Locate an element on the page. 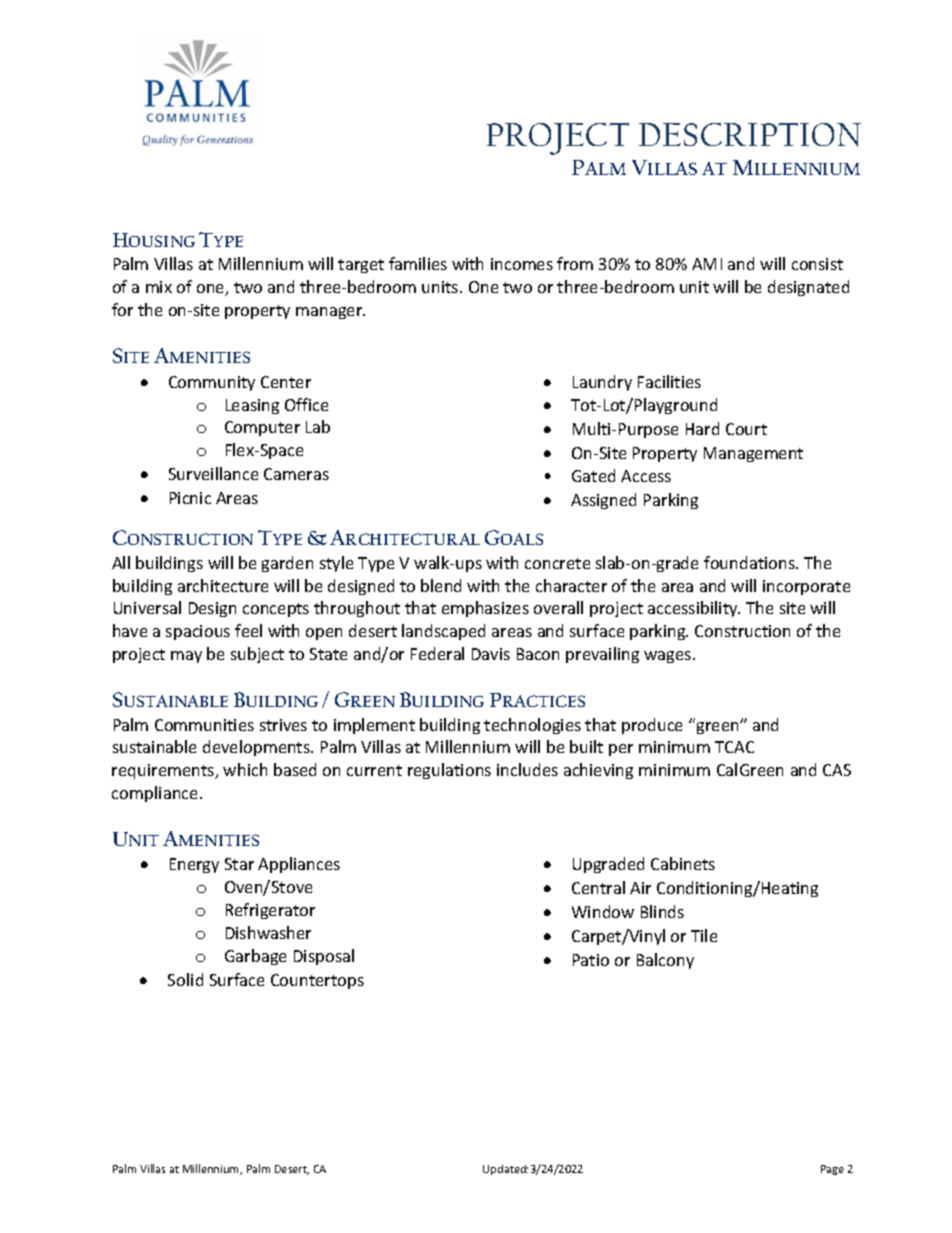  Solid is located at coordinates (185, 979).
